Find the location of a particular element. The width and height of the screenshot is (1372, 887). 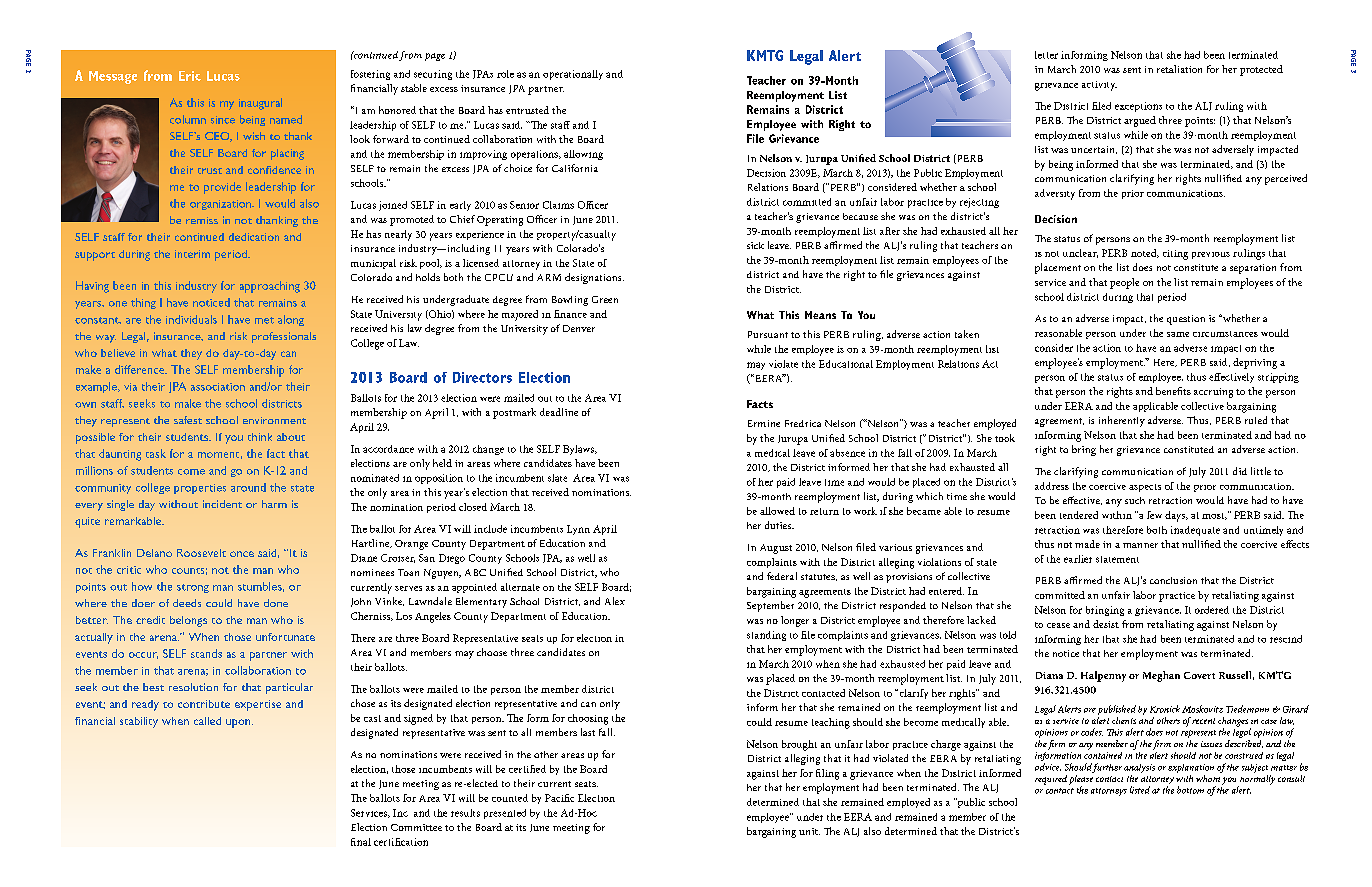

aspects is located at coordinates (1145, 488).
